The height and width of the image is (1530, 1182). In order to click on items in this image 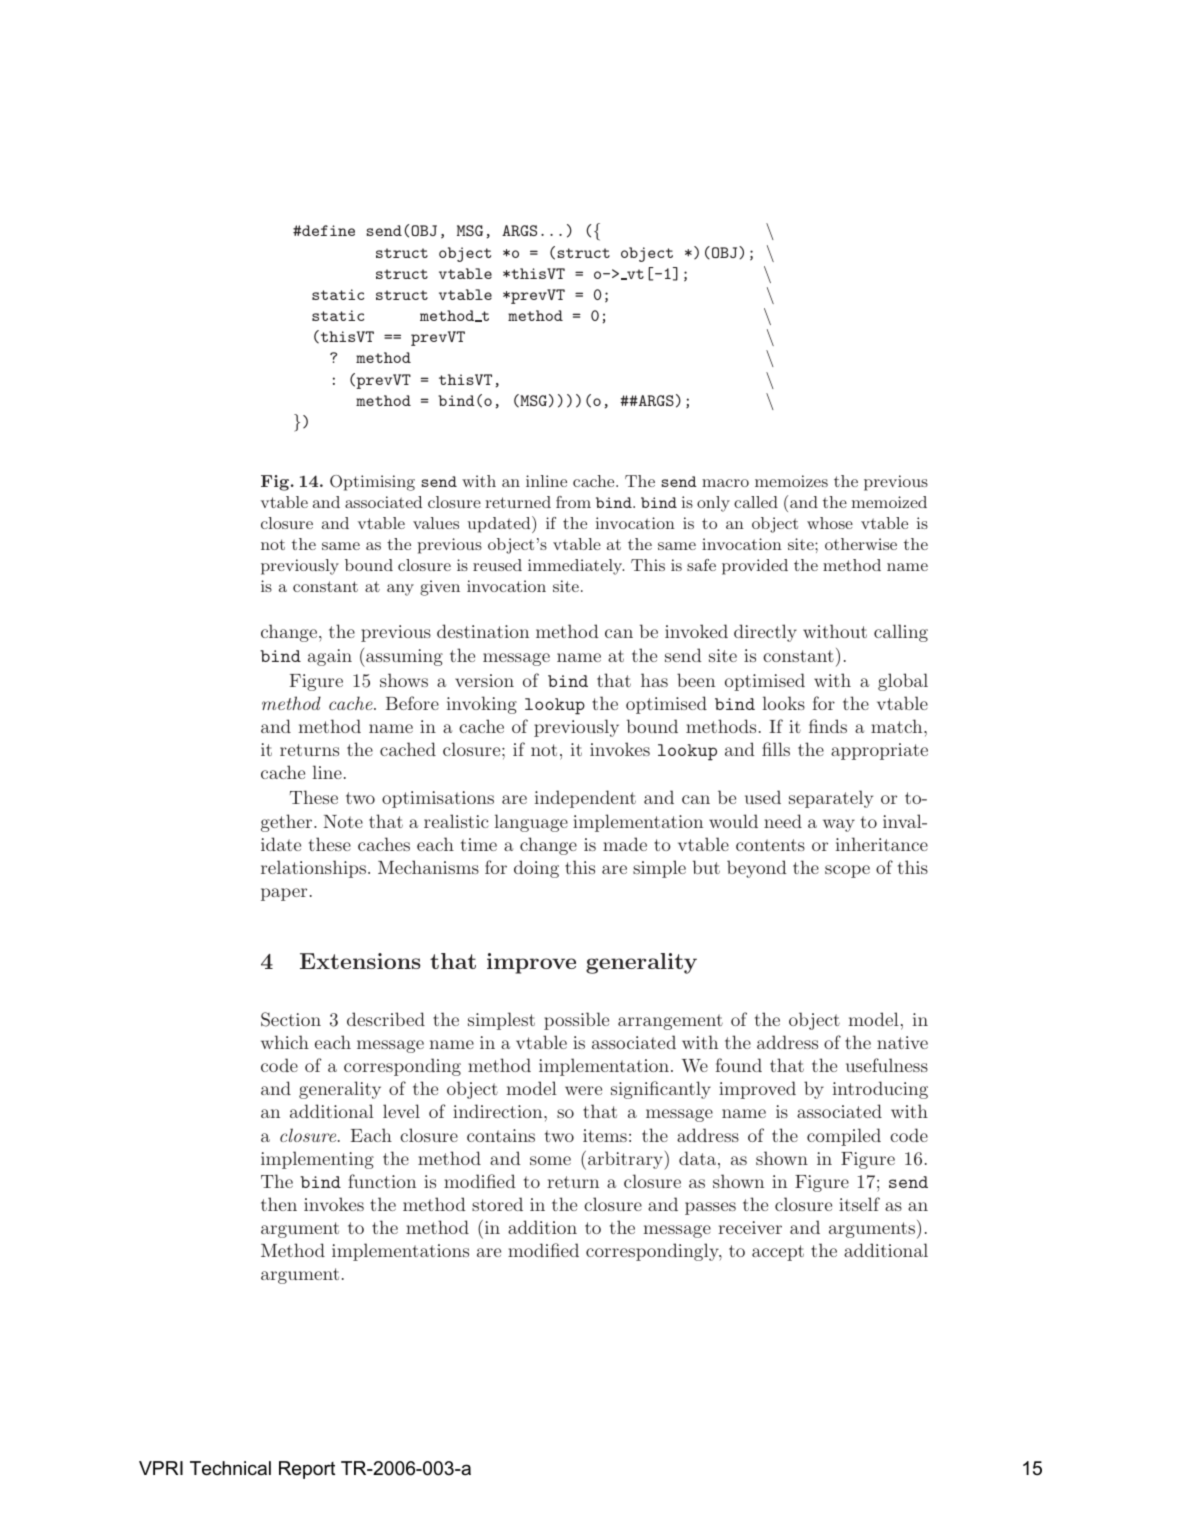, I will do `click(605, 1135)`.
